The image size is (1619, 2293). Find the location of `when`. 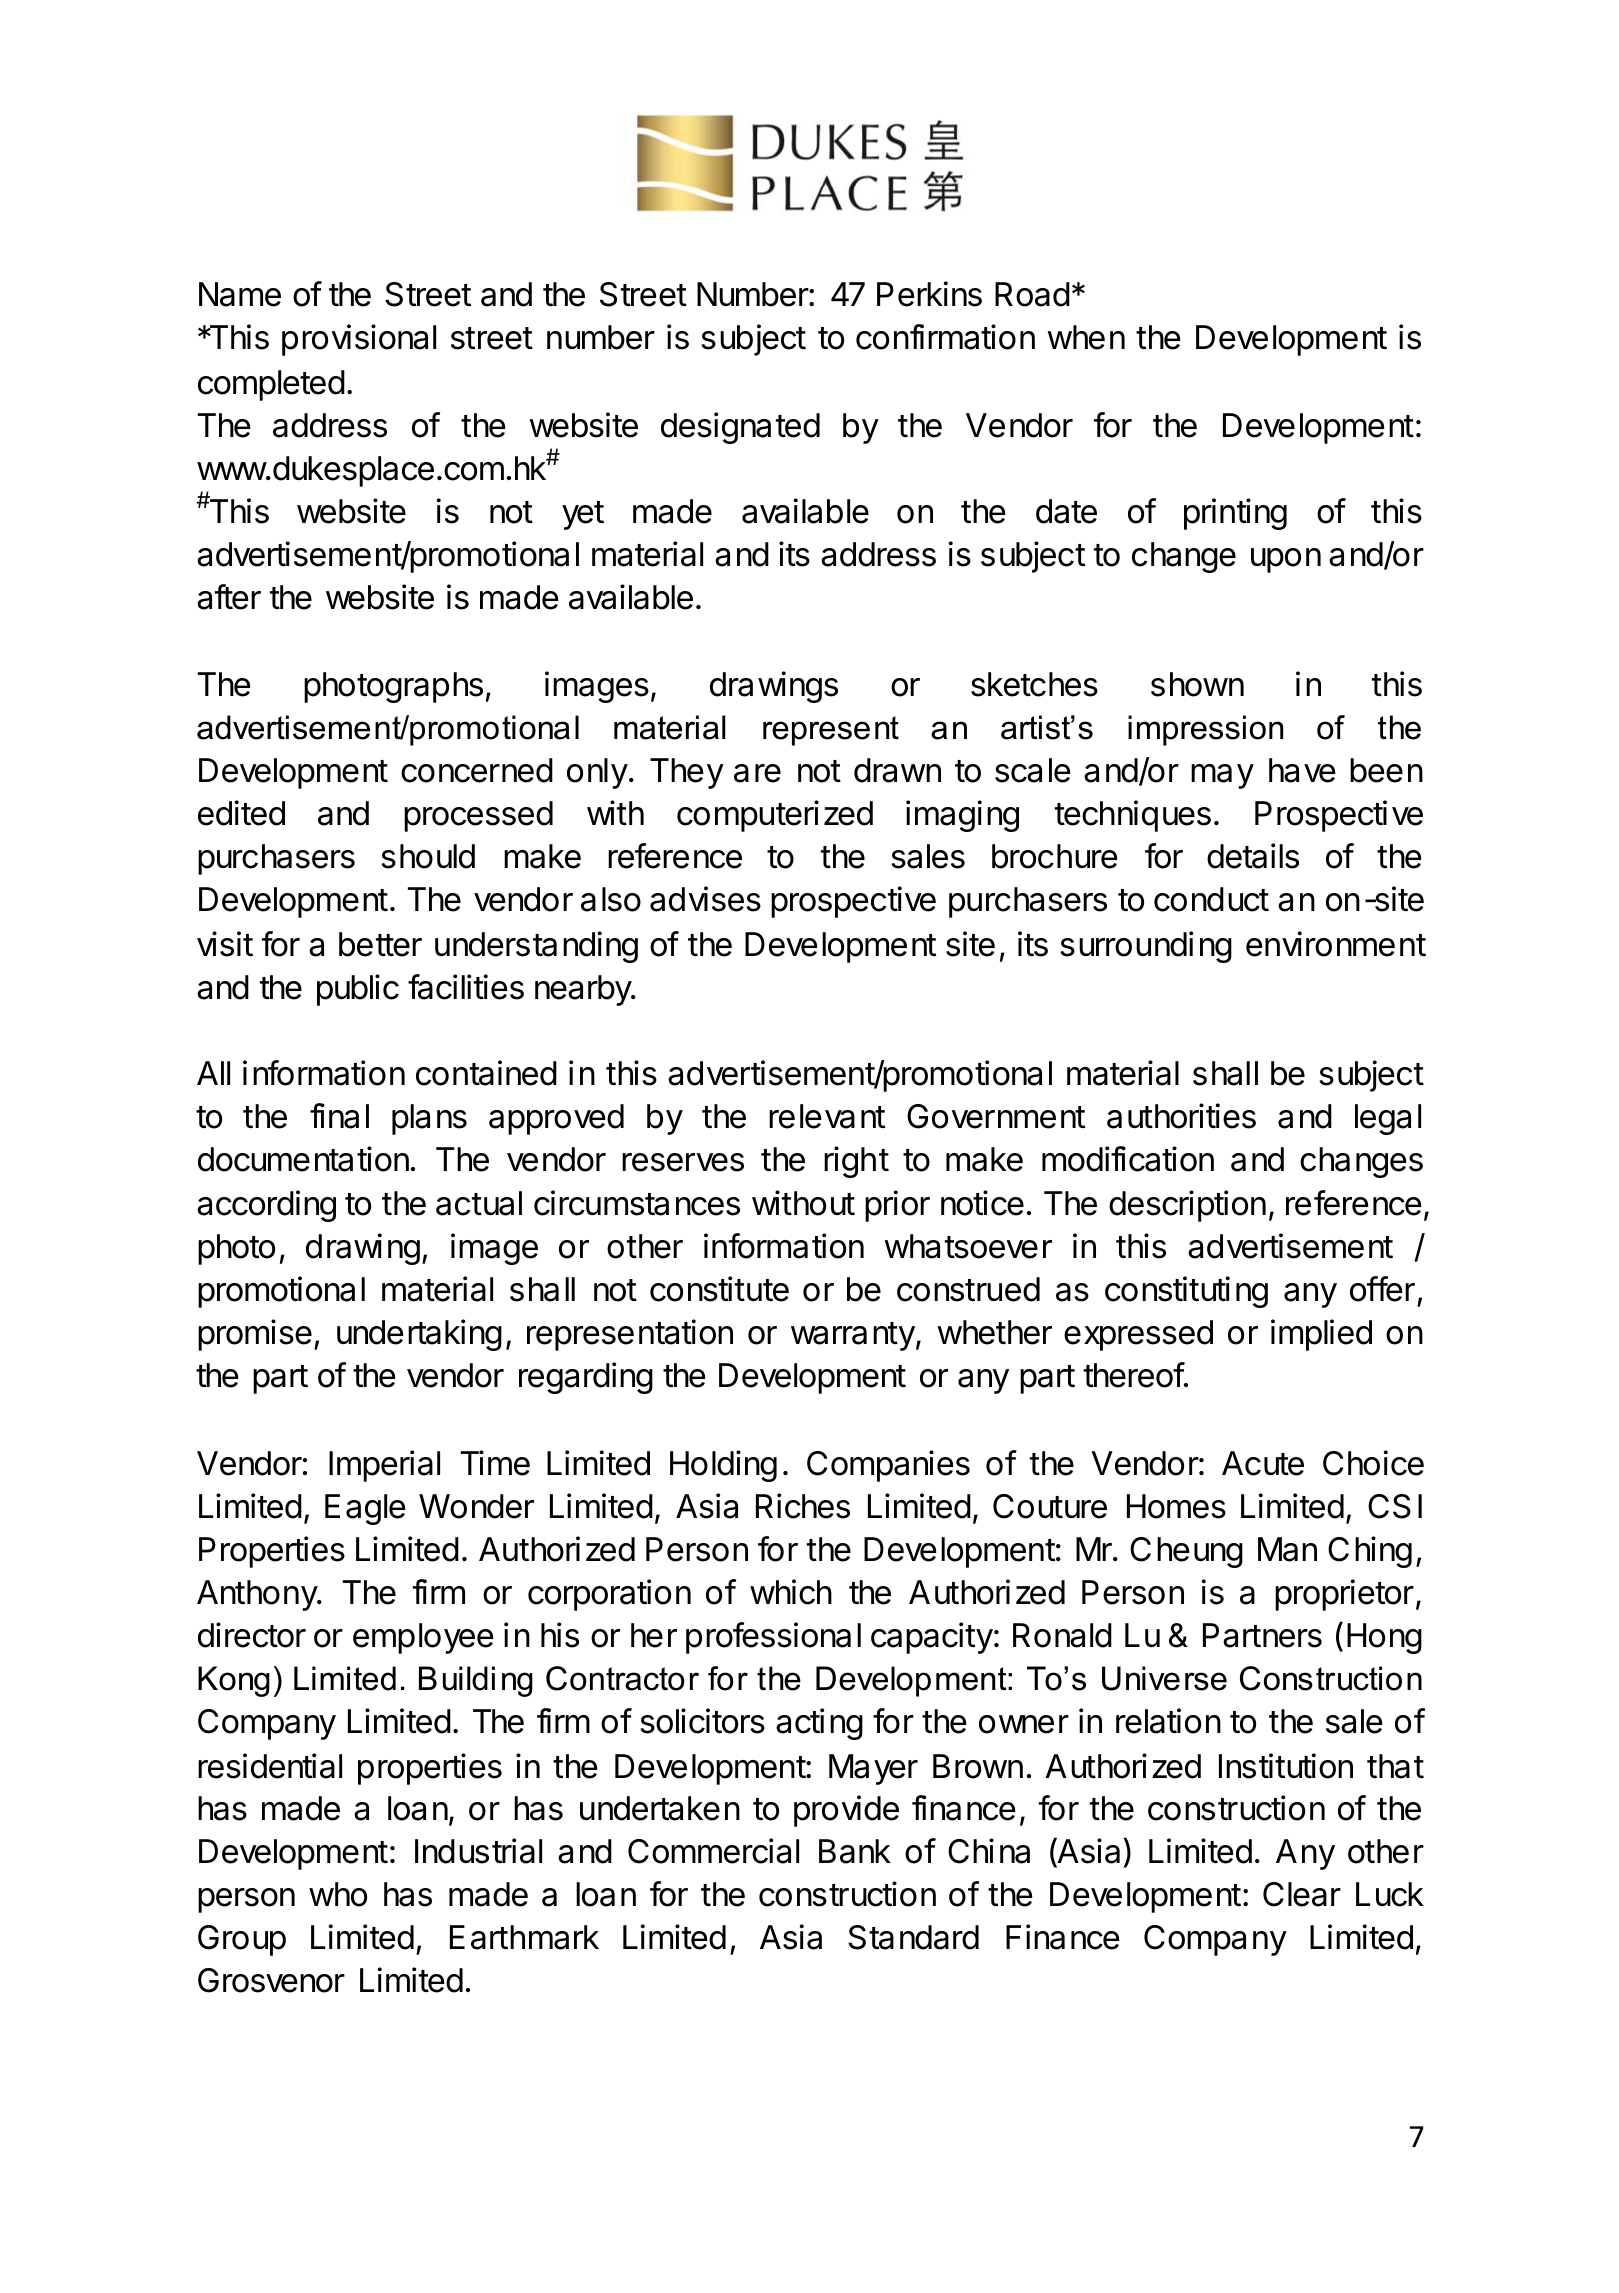

when is located at coordinates (1086, 337).
